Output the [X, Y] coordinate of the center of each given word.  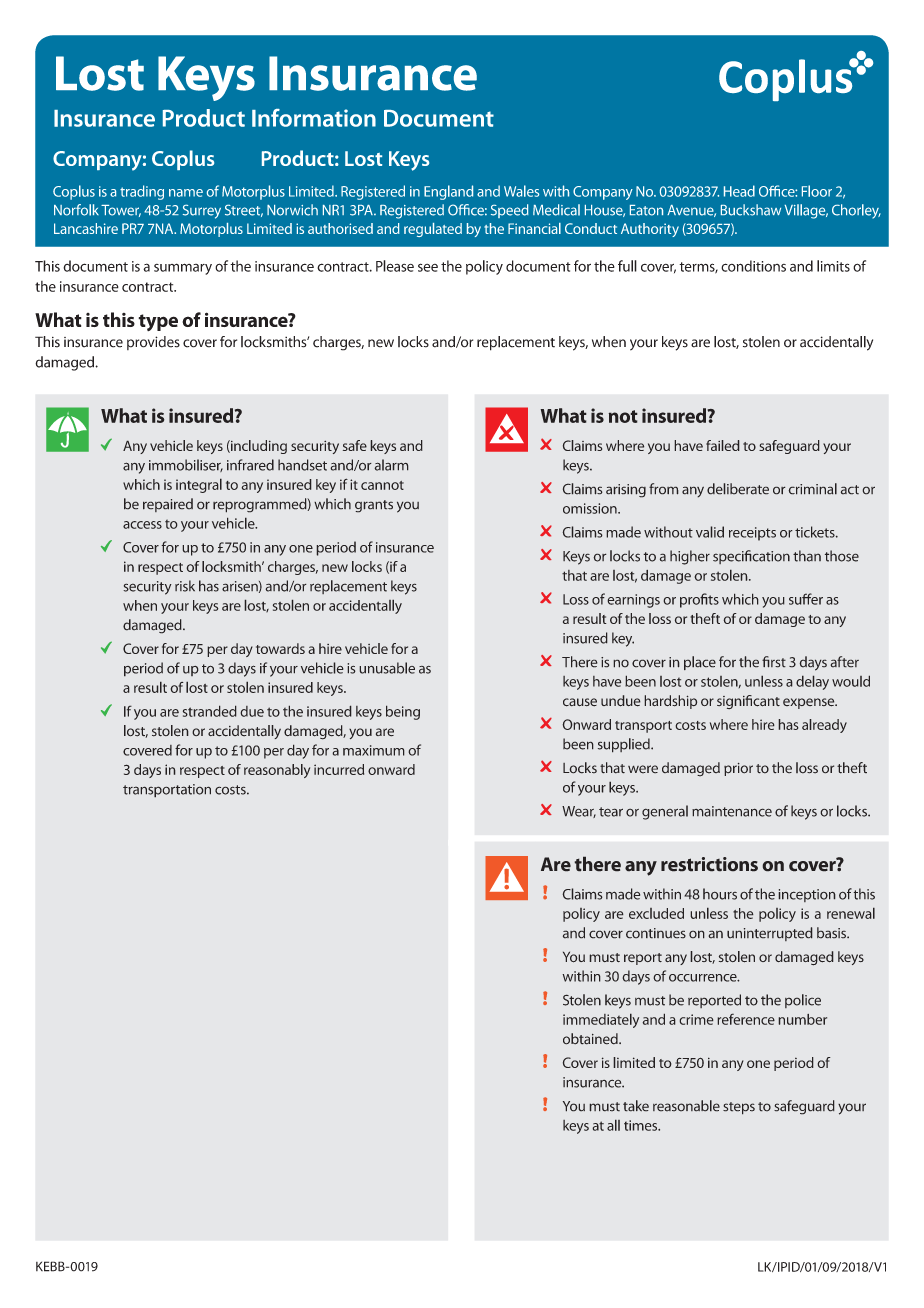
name [186, 193]
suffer [806, 599]
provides [153, 343]
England [448, 192]
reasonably [277, 771]
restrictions [709, 864]
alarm [391, 465]
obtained [591, 1039]
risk [185, 586]
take [636, 1106]
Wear [579, 812]
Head [739, 191]
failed [723, 445]
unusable [387, 668]
